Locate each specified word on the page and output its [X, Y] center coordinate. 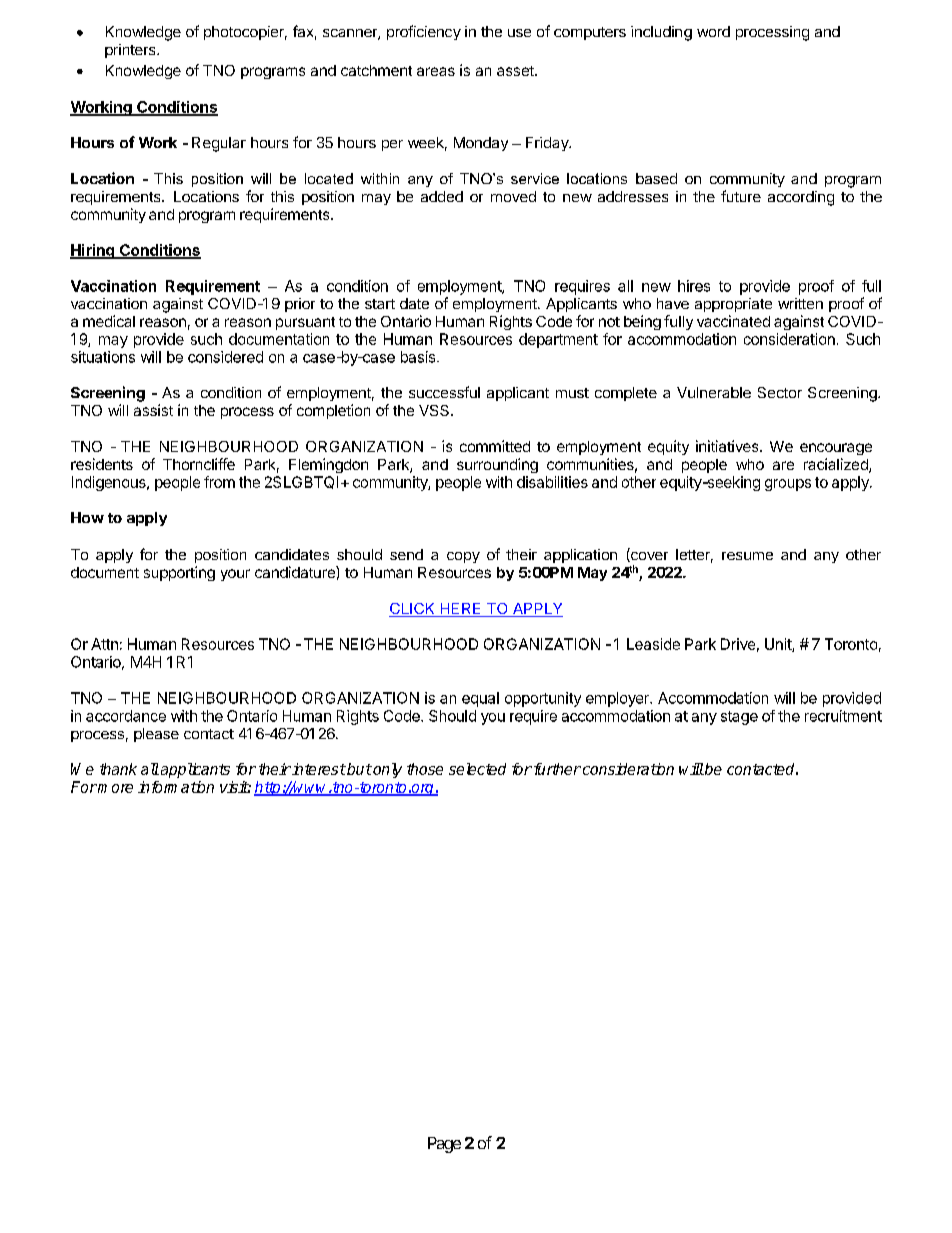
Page [444, 1145]
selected [477, 769]
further [556, 769]
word [713, 31]
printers [131, 51]
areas [436, 71]
